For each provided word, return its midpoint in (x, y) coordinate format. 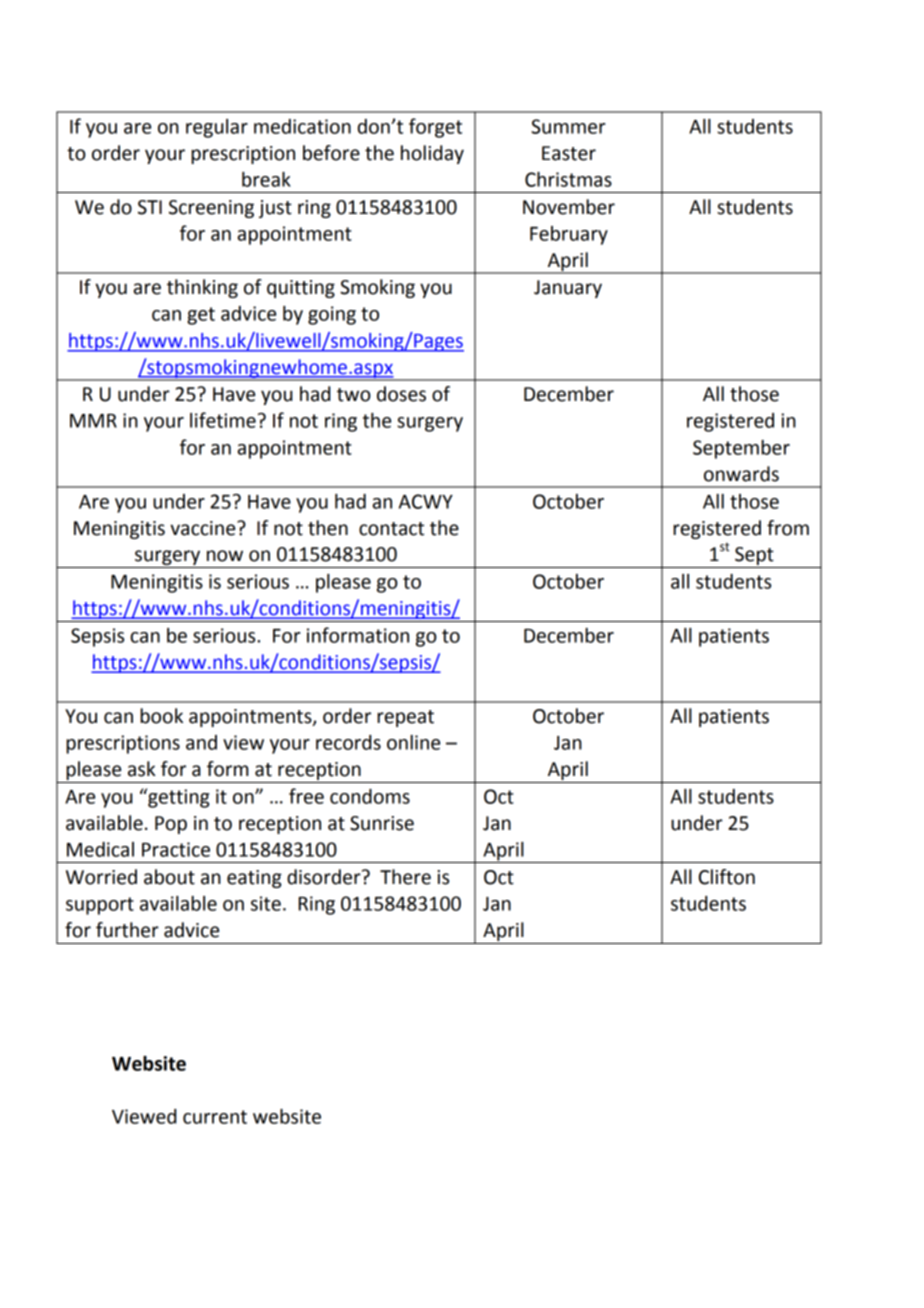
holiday (432, 154)
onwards (741, 474)
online (413, 742)
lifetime (223, 420)
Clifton (727, 877)
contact (391, 529)
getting (177, 798)
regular (217, 128)
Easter (569, 153)
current (215, 1117)
